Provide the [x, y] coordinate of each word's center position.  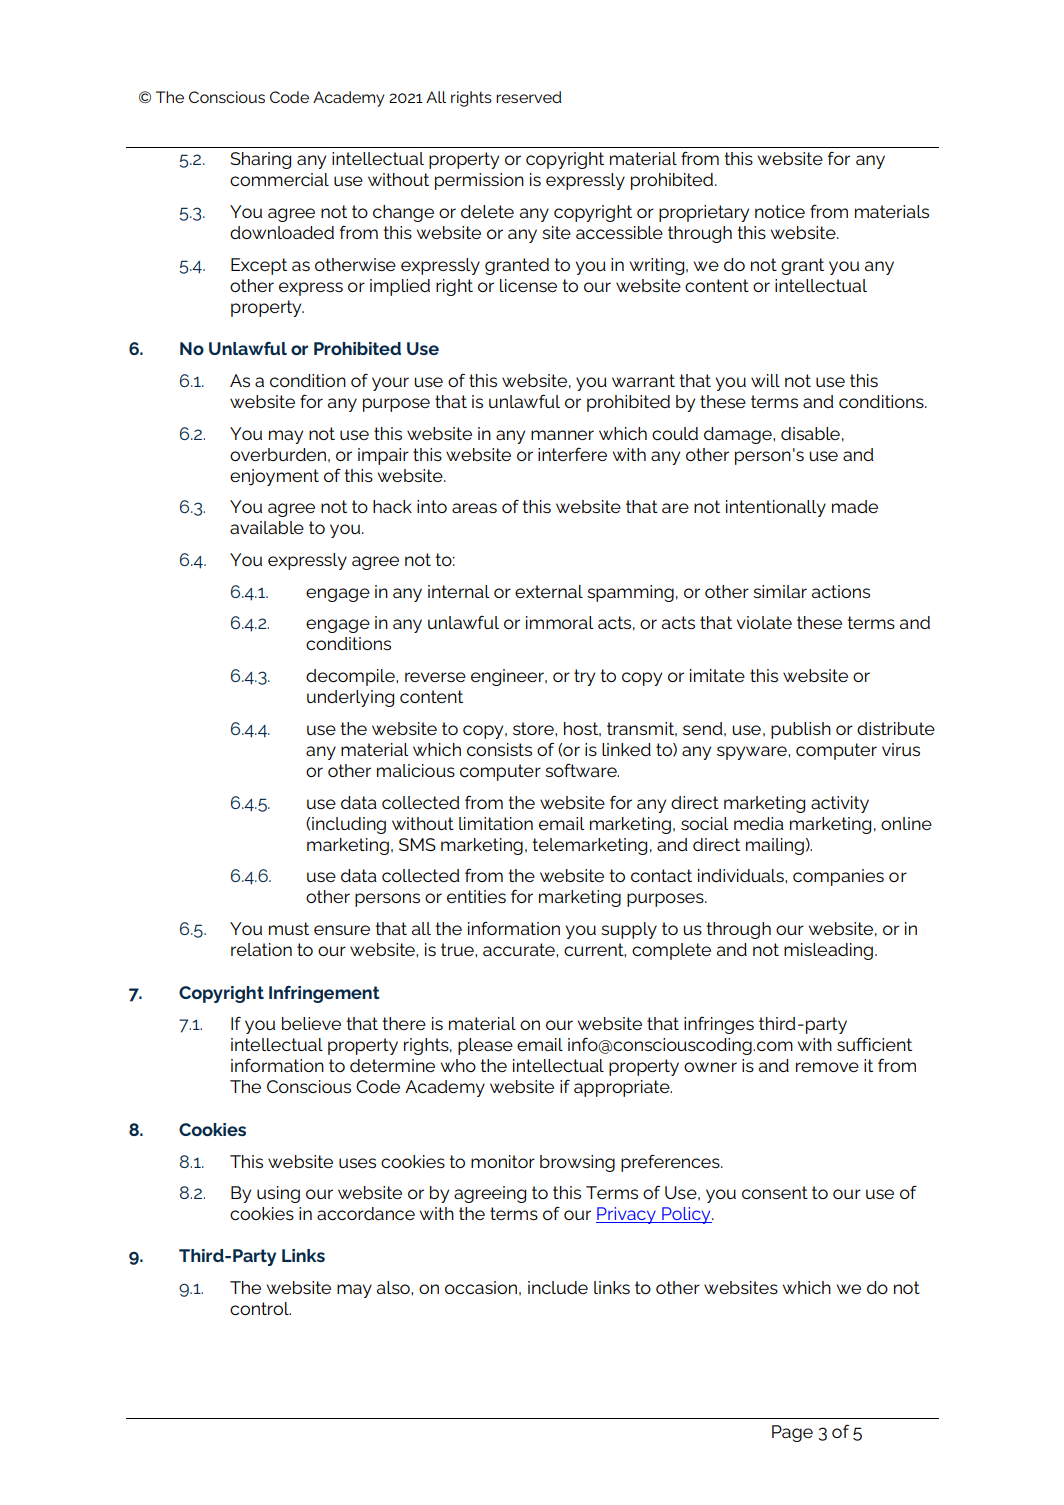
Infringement [324, 994]
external [549, 591]
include [558, 1287]
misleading [828, 951]
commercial [279, 179]
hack [392, 506]
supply [629, 930]
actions [841, 591]
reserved [529, 97]
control [260, 1308]
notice [780, 211]
